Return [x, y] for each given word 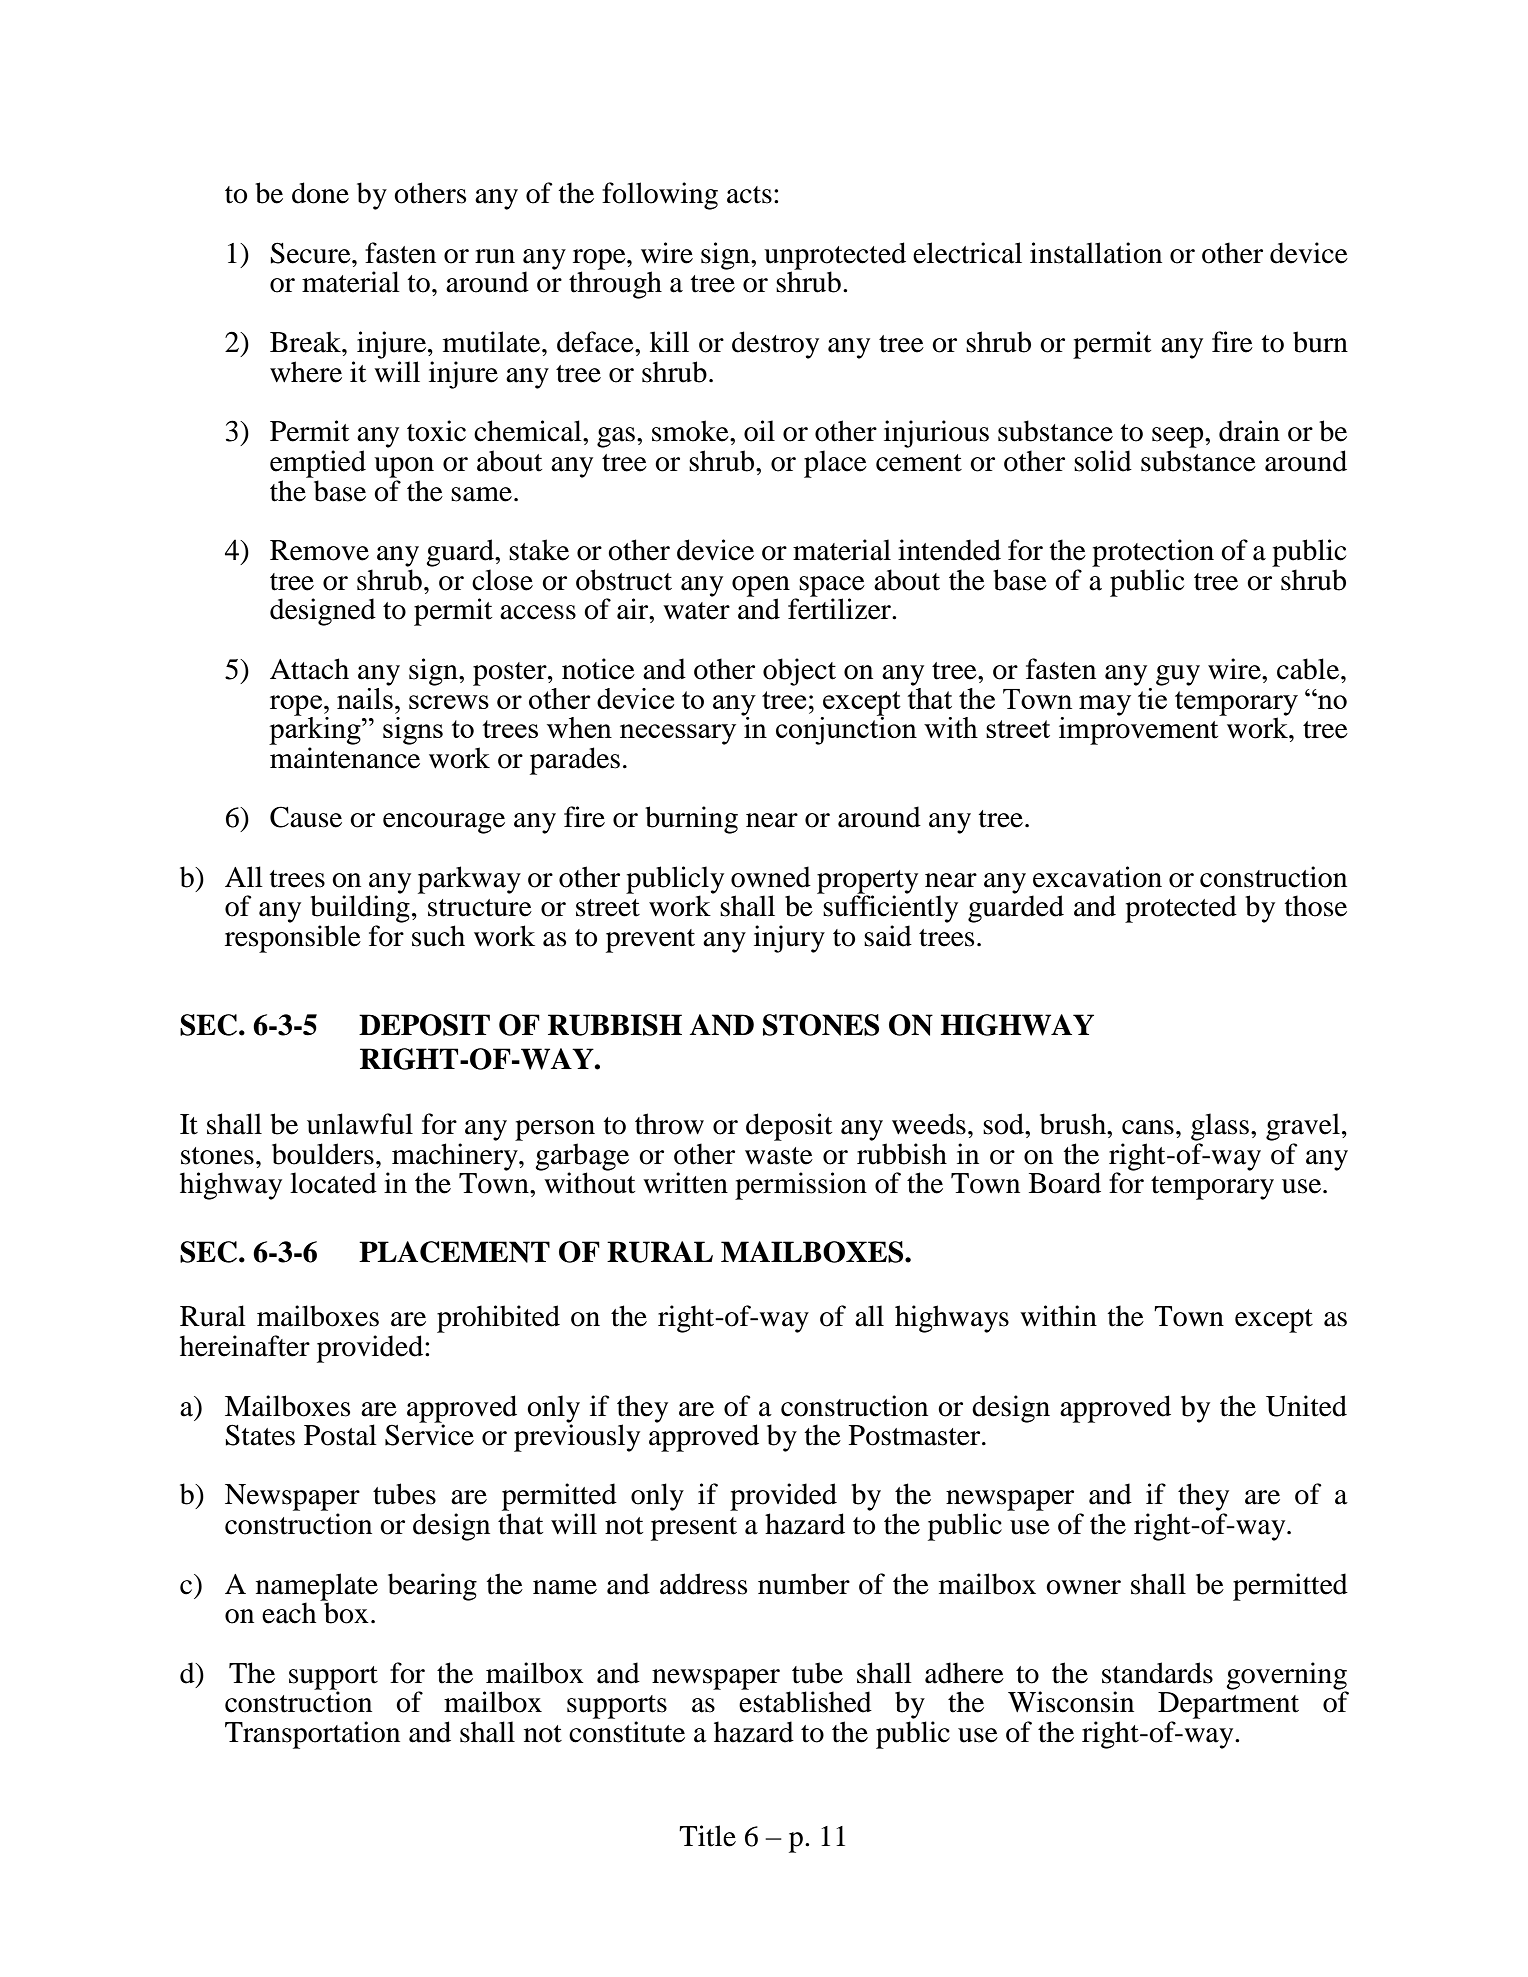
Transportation [312, 1735]
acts [749, 195]
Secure [312, 253]
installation [1096, 253]
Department [1228, 1705]
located [333, 1183]
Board [1065, 1183]
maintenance [345, 758]
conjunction [846, 730]
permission [801, 1186]
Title [707, 1836]
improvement [1140, 730]
